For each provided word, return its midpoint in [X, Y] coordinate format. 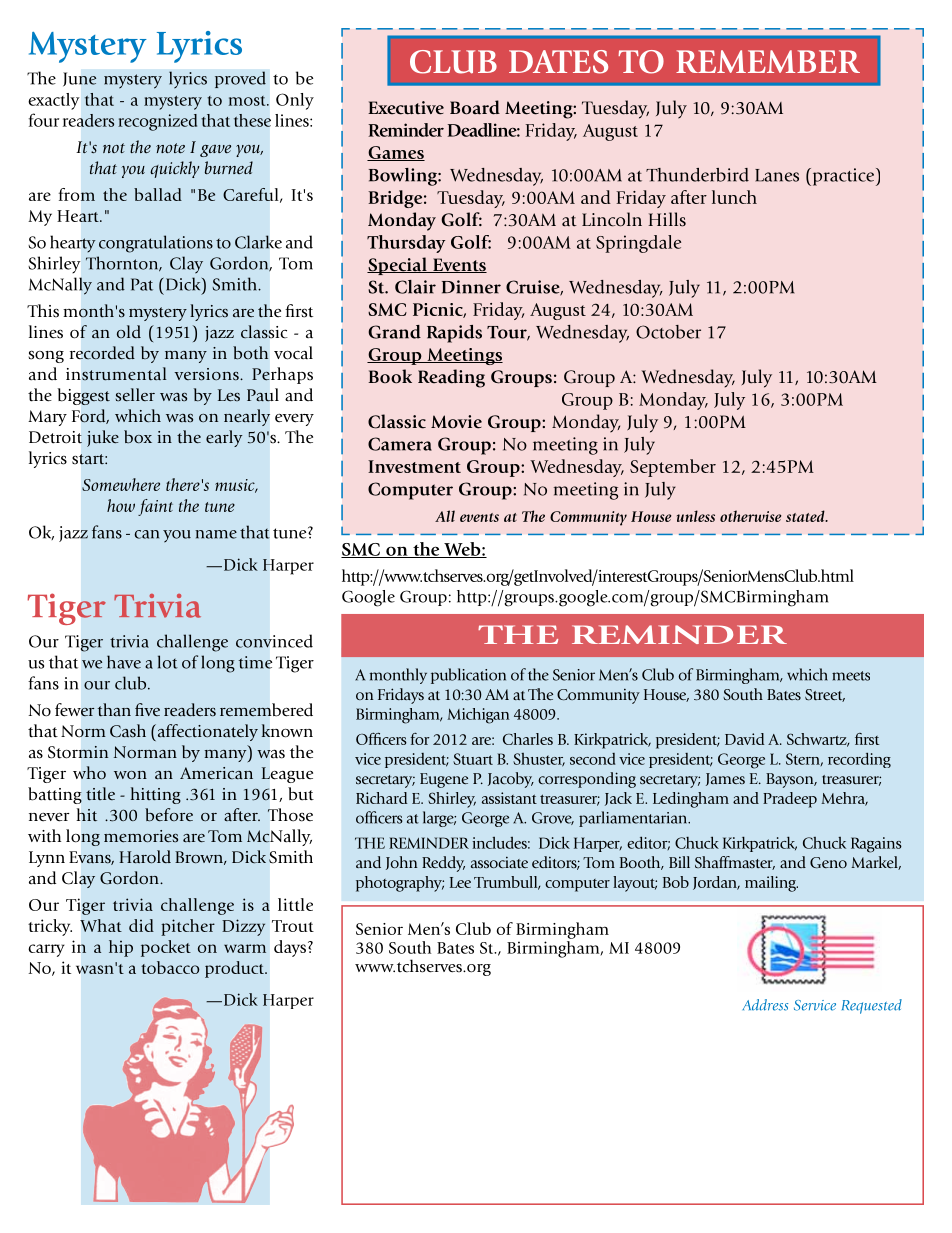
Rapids [454, 334]
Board [475, 107]
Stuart [473, 759]
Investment [414, 466]
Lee [460, 882]
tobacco [170, 967]
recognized [157, 122]
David [744, 739]
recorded [102, 353]
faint [155, 507]
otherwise [751, 516]
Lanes [777, 175]
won [130, 775]
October [668, 332]
